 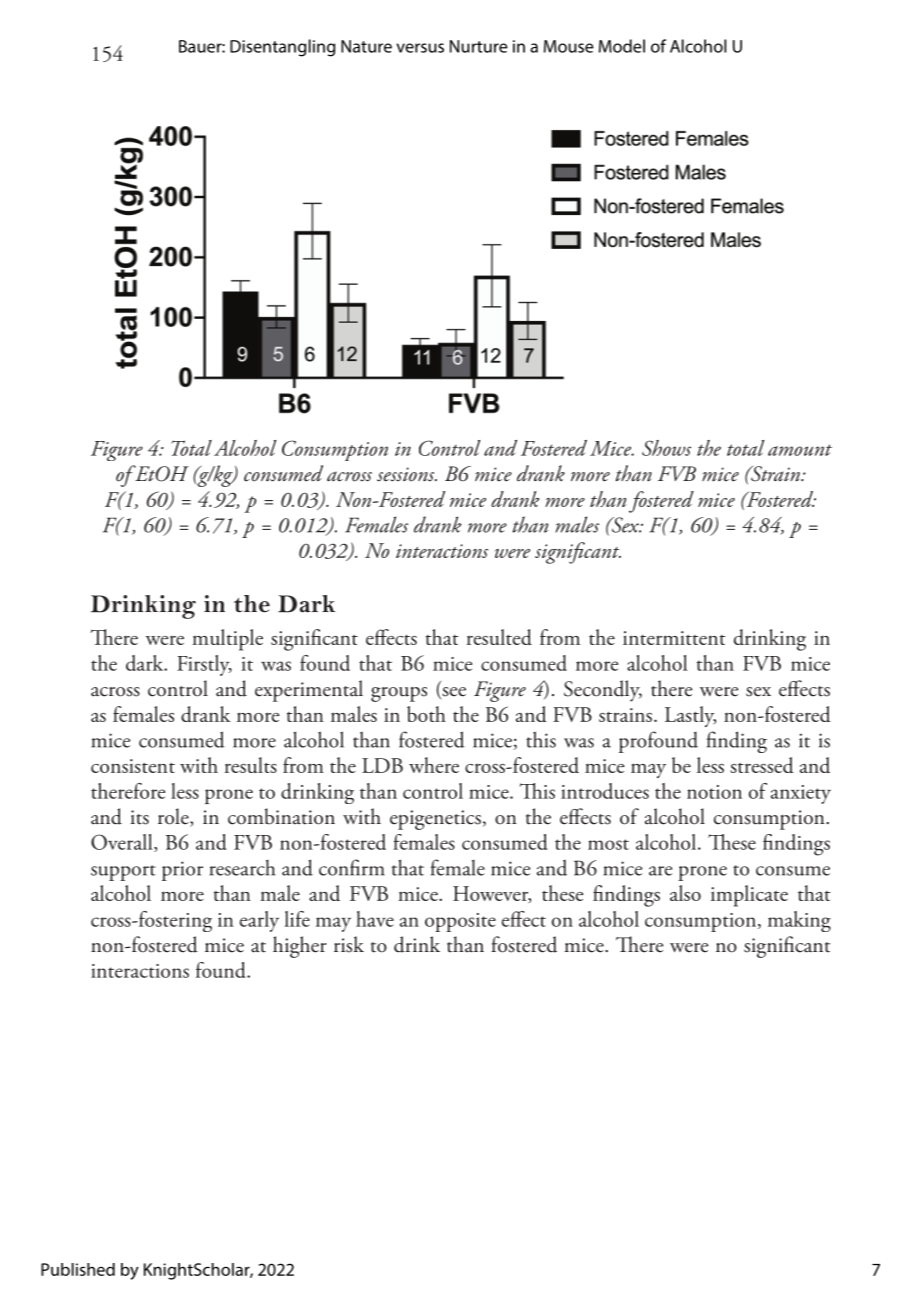 I want to click on Disentangling, so click(x=282, y=48).
